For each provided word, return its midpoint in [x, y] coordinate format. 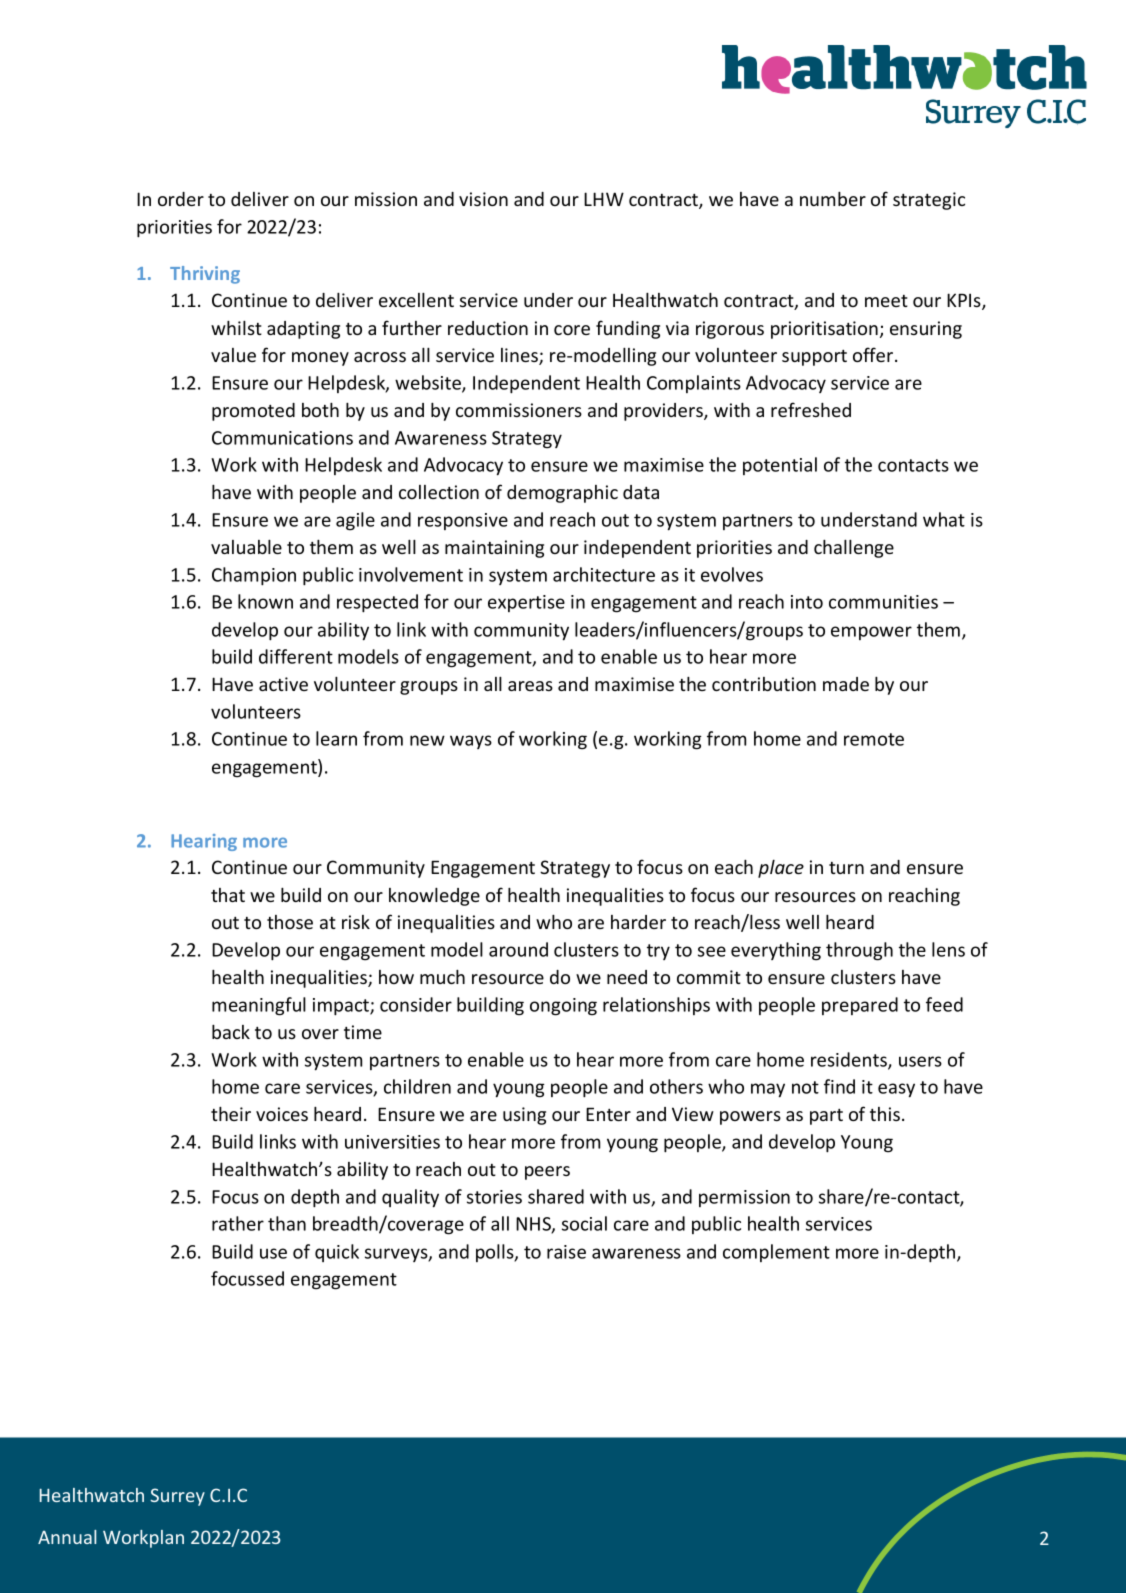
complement [776, 1253]
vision [483, 199]
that [228, 895]
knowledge [434, 897]
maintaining [494, 549]
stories [494, 1197]
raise [566, 1252]
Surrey [178, 1497]
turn [846, 868]
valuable [246, 547]
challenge [854, 549]
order [181, 199]
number [833, 199]
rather [238, 1223]
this [885, 1114]
